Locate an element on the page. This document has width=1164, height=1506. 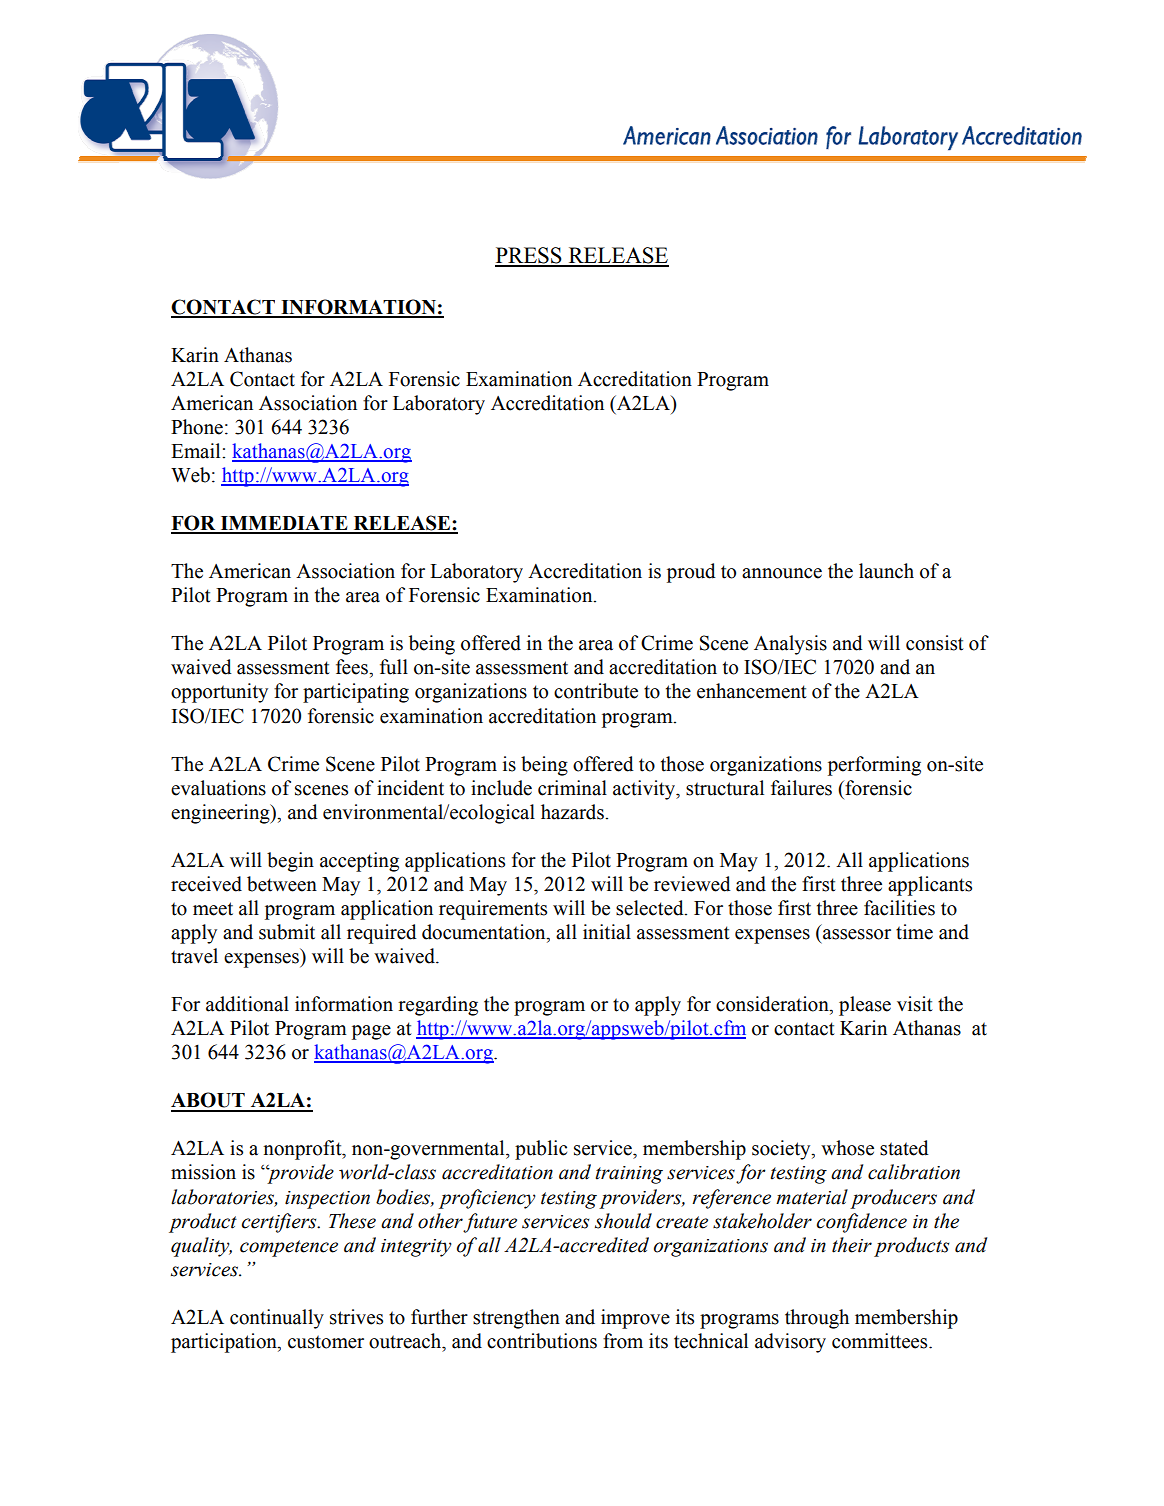
initial is located at coordinates (607, 932).
